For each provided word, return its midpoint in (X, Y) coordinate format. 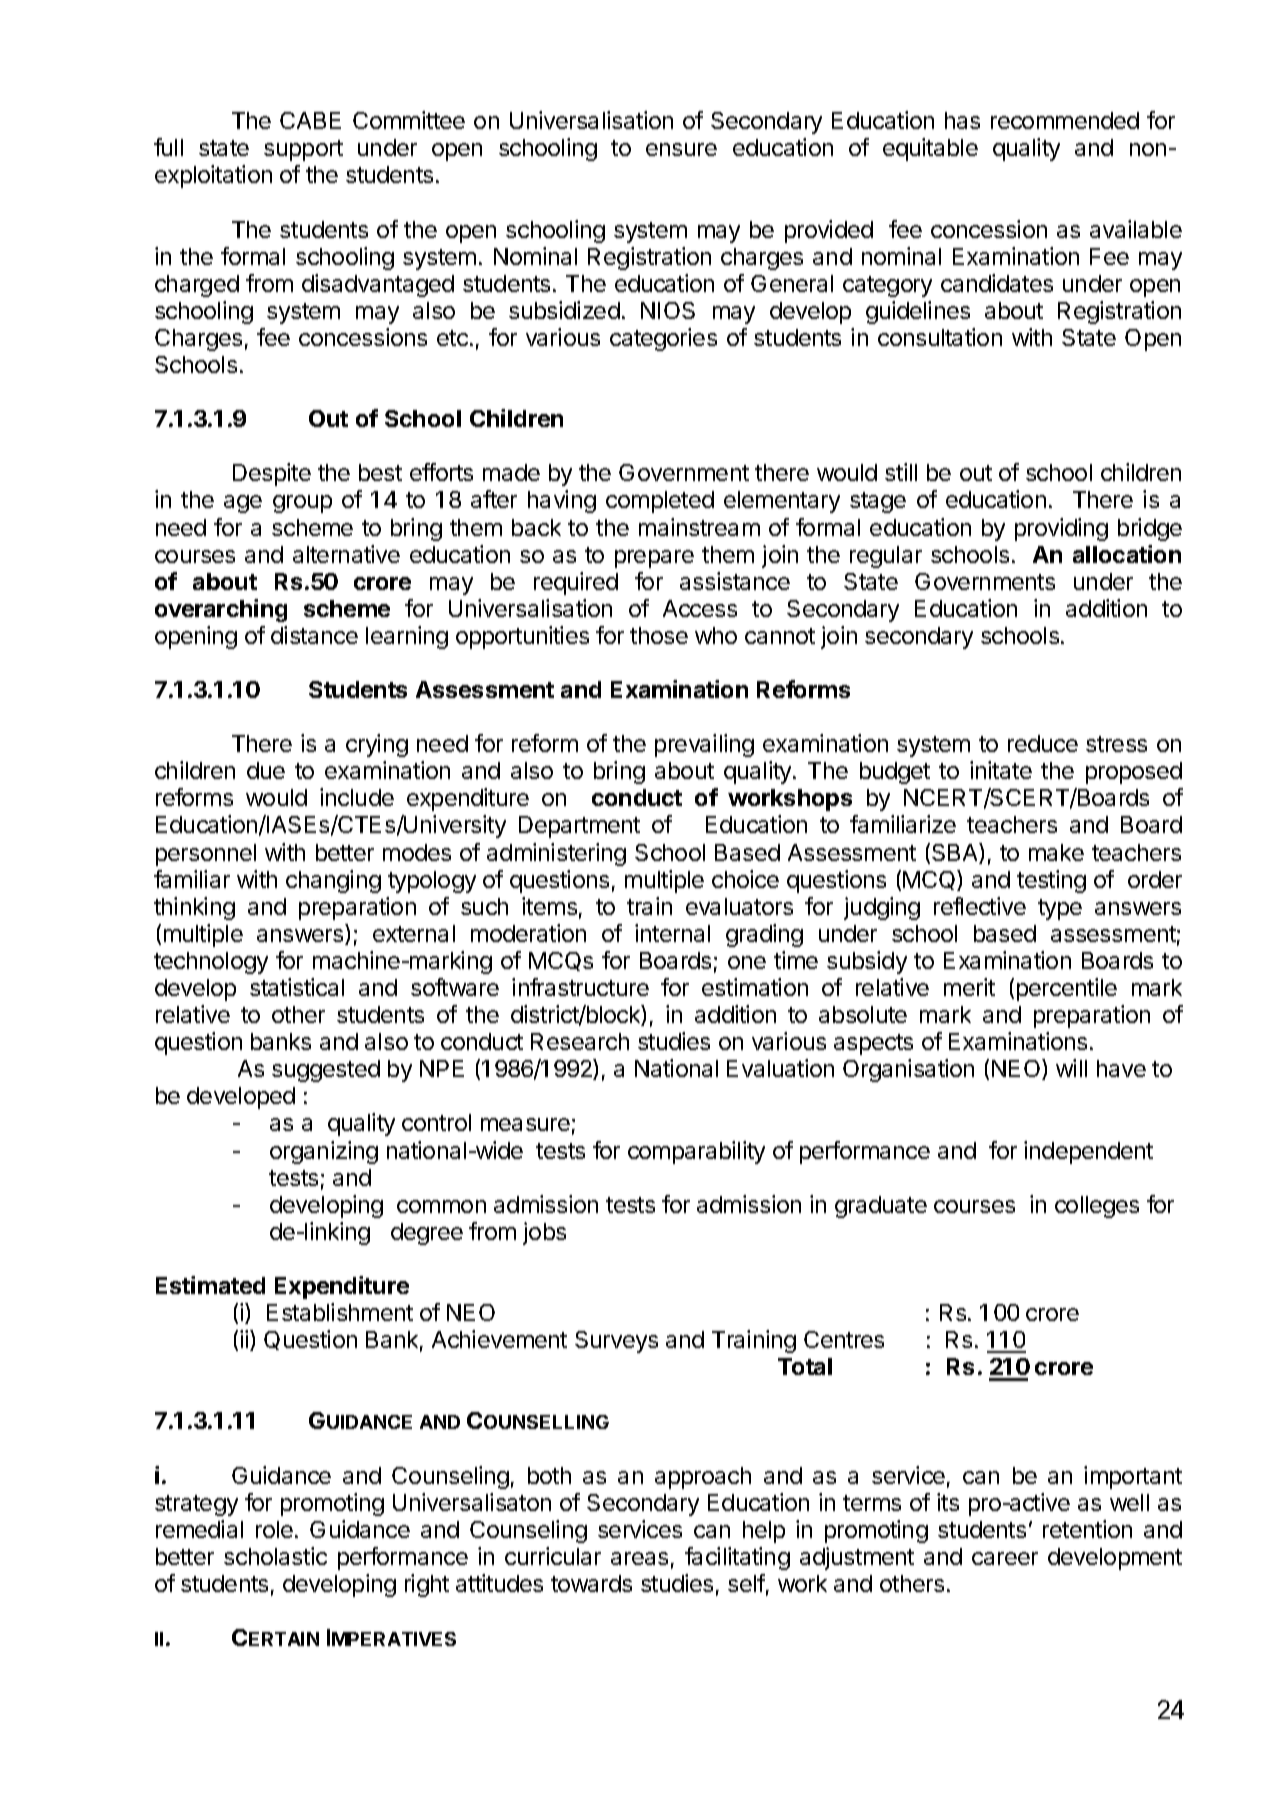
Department (579, 827)
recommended (1065, 120)
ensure (681, 149)
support (303, 150)
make (1056, 852)
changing (333, 881)
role (274, 1529)
